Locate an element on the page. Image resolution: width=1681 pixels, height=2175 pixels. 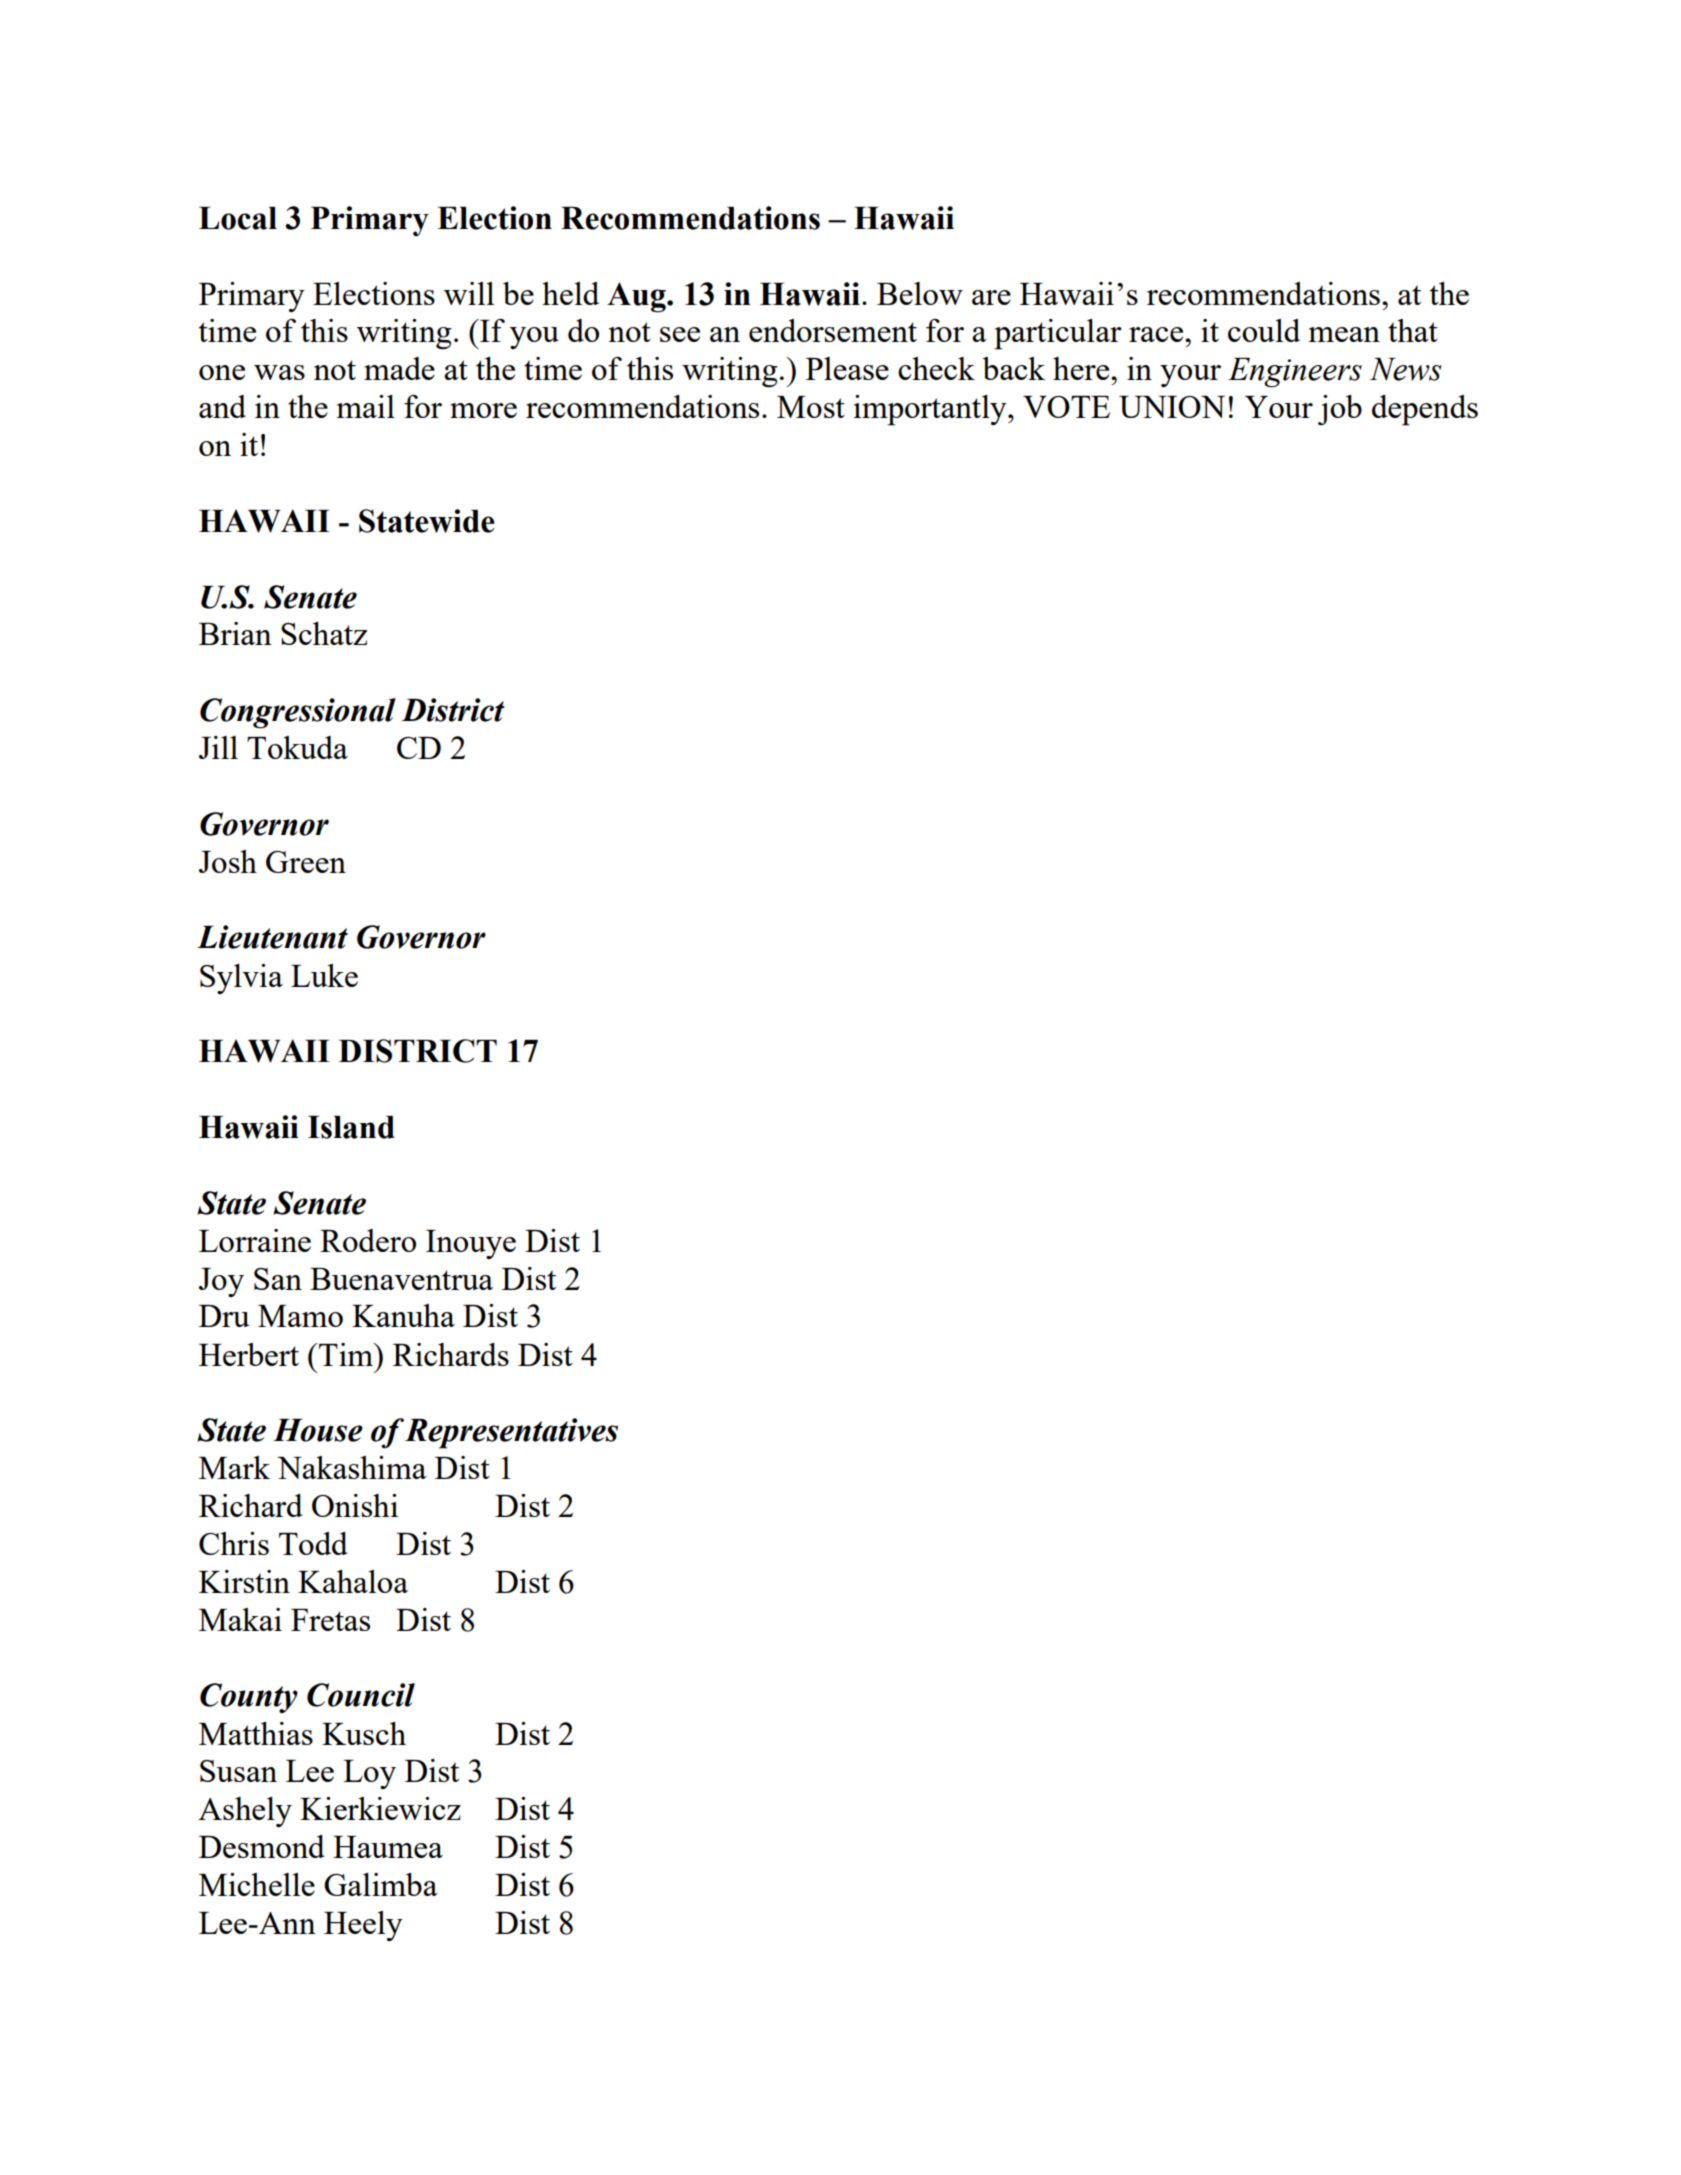
Island is located at coordinates (351, 1127).
